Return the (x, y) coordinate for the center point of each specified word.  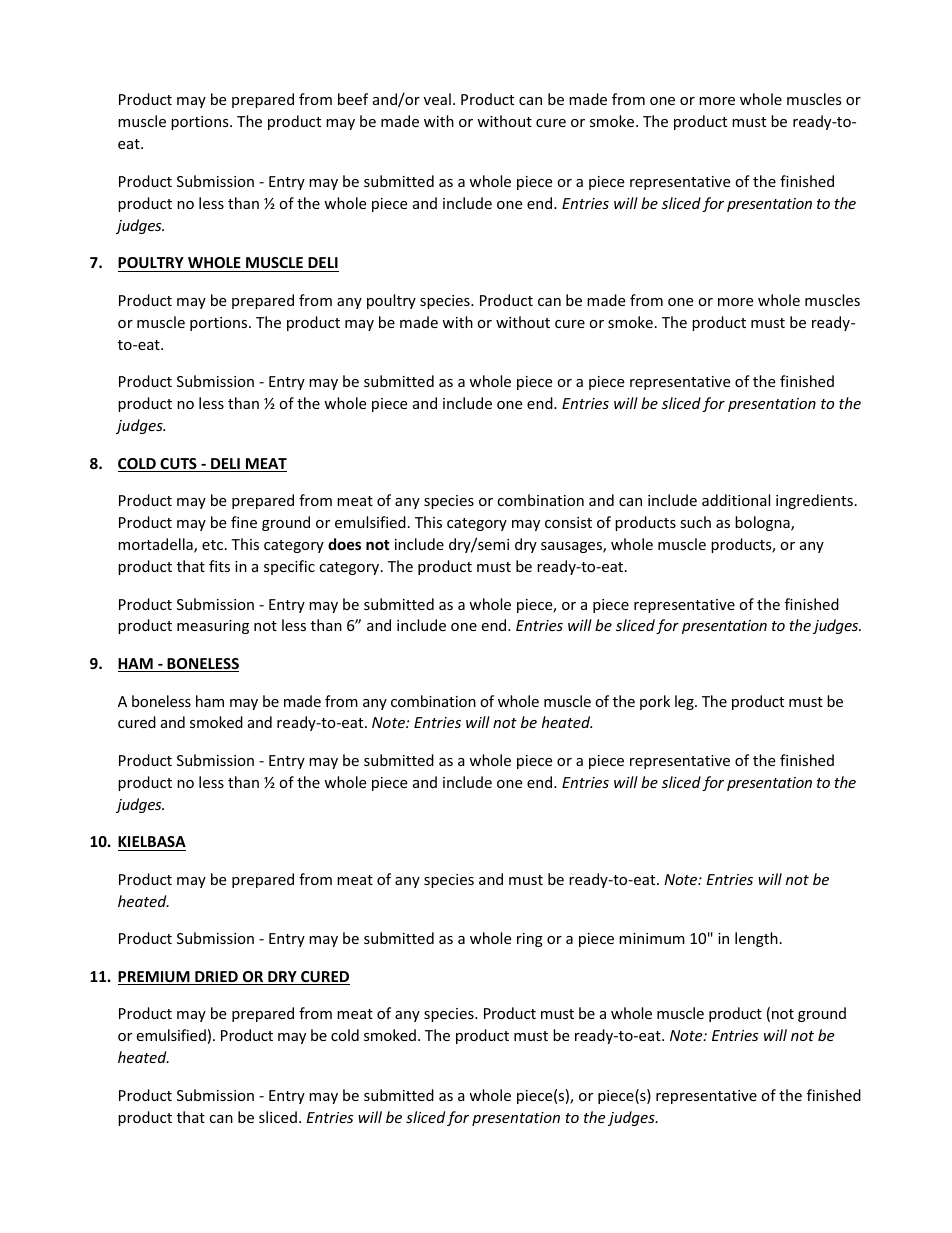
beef (353, 99)
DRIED (216, 978)
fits (219, 566)
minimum (652, 938)
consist (568, 522)
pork (655, 702)
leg (685, 702)
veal (437, 99)
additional (736, 500)
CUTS (178, 465)
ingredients (814, 501)
